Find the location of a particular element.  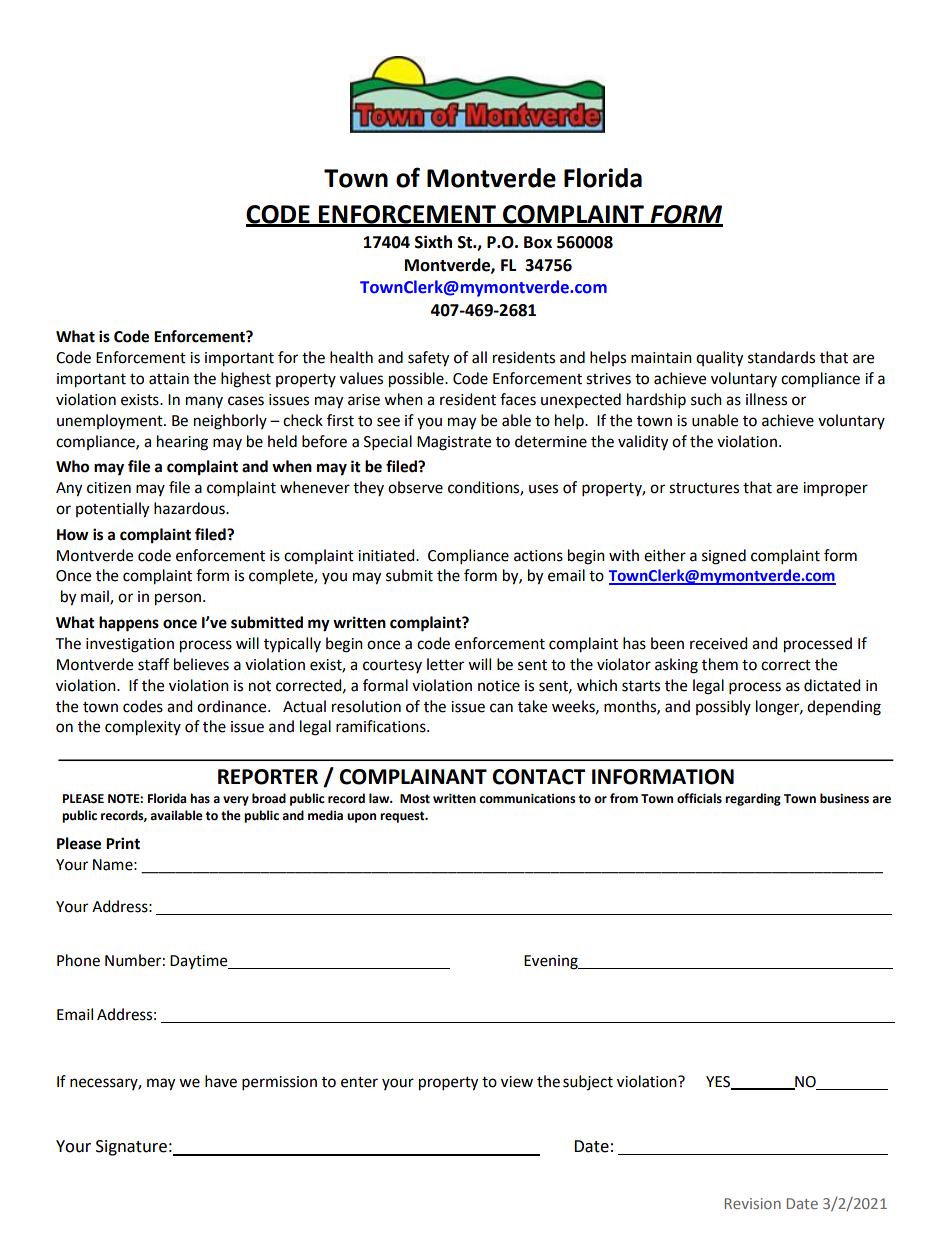

possibly is located at coordinates (723, 707).
